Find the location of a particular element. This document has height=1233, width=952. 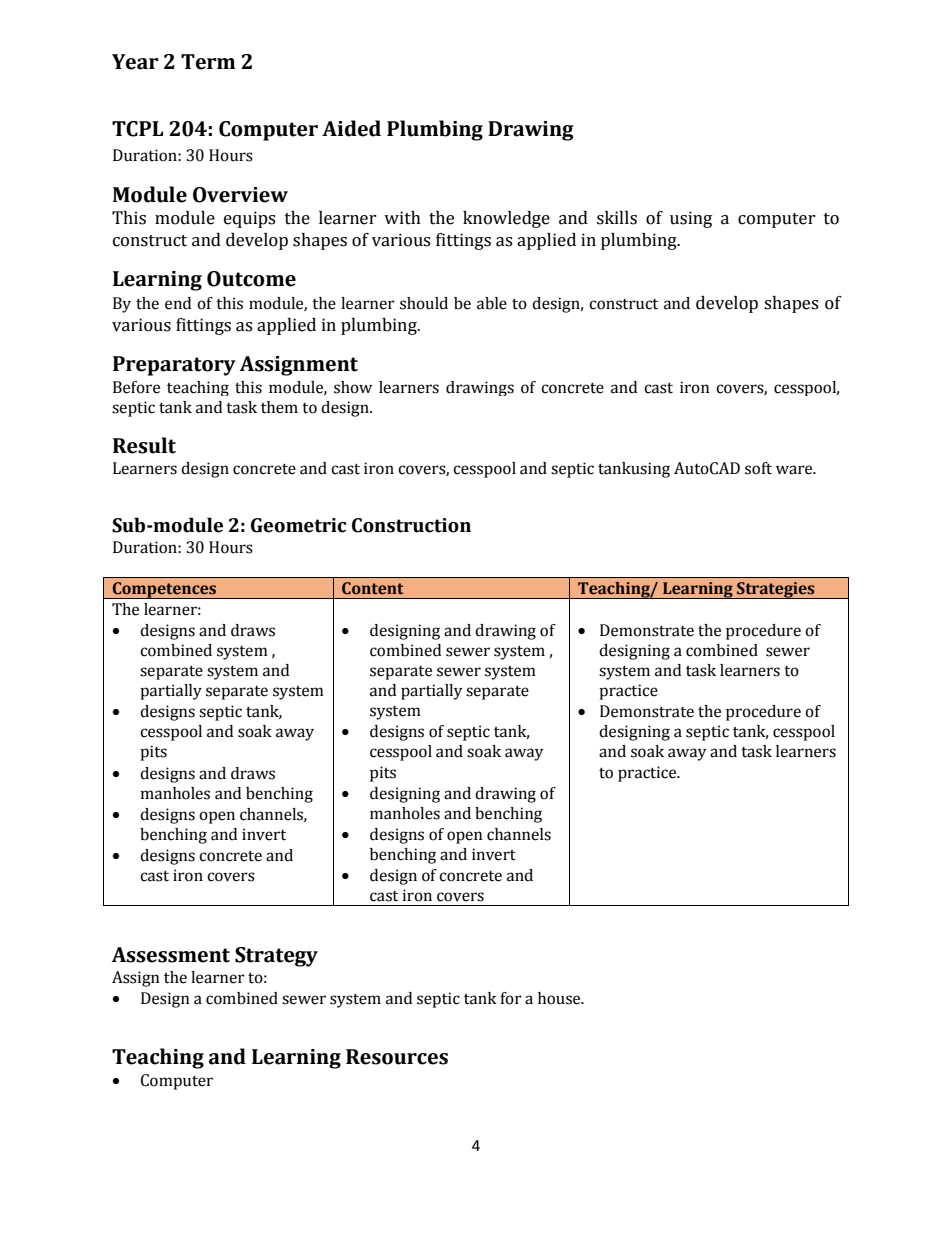

skills is located at coordinates (617, 218).
